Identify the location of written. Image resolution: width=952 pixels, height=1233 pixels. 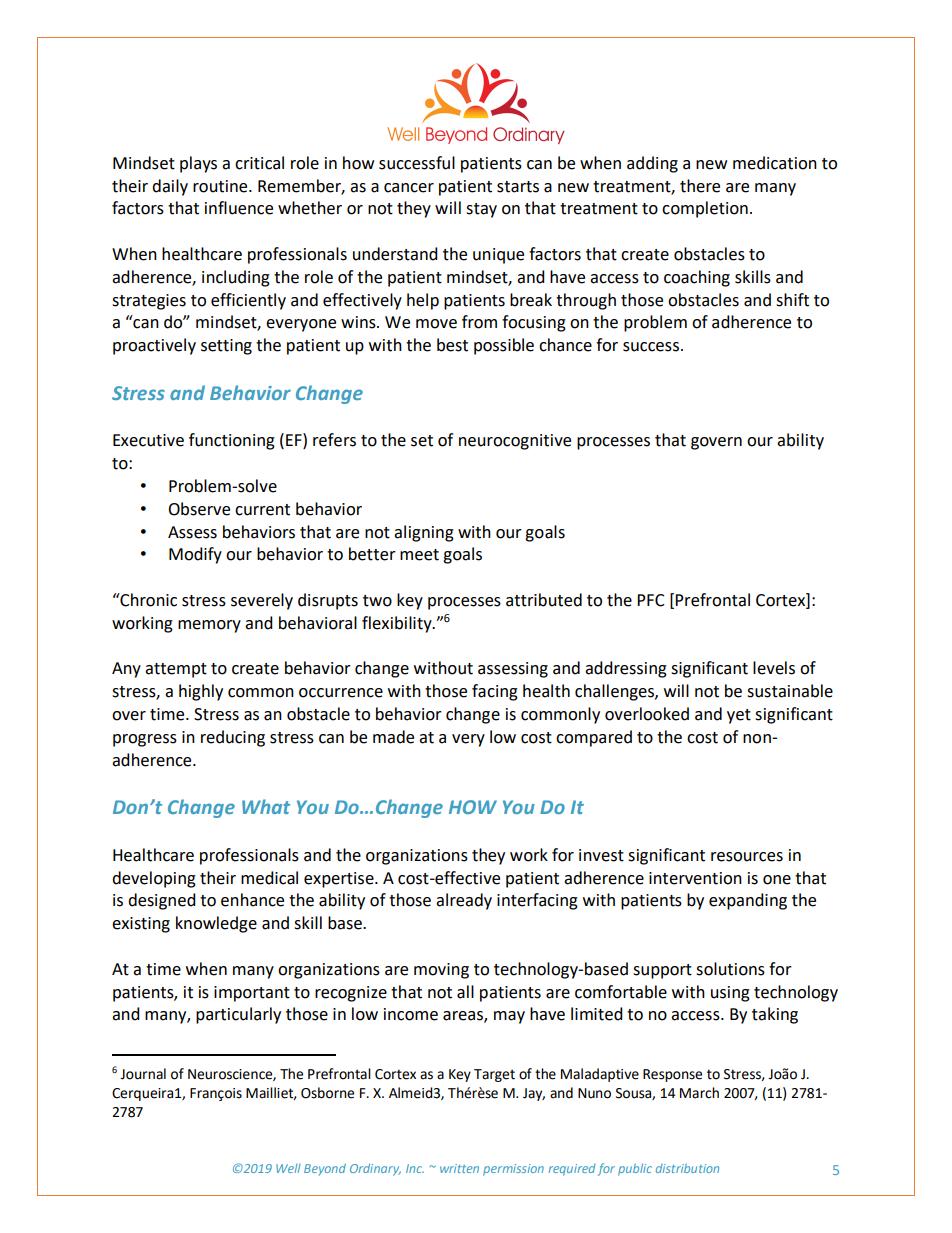
(459, 1168).
